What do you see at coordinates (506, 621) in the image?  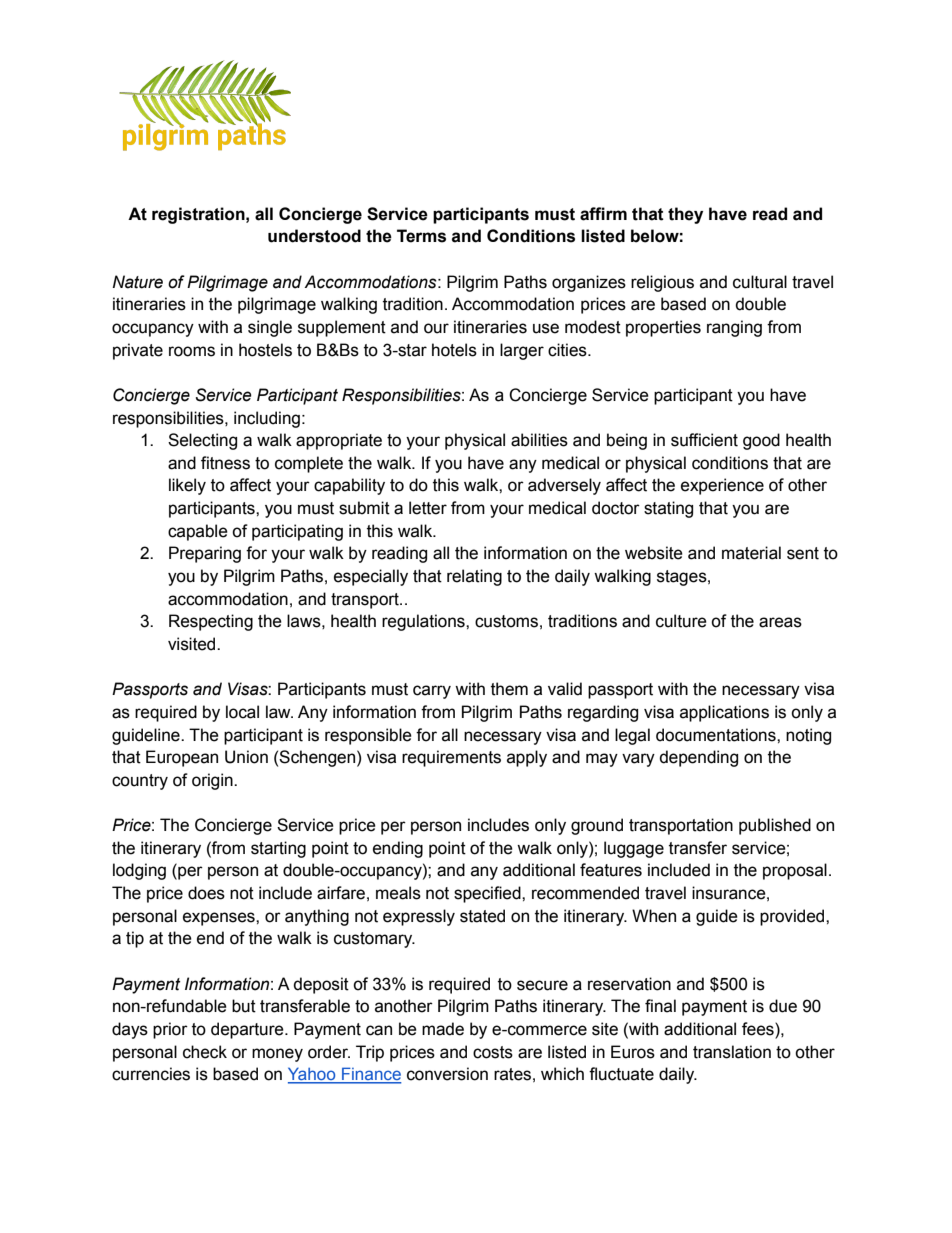 I see `customs` at bounding box center [506, 621].
